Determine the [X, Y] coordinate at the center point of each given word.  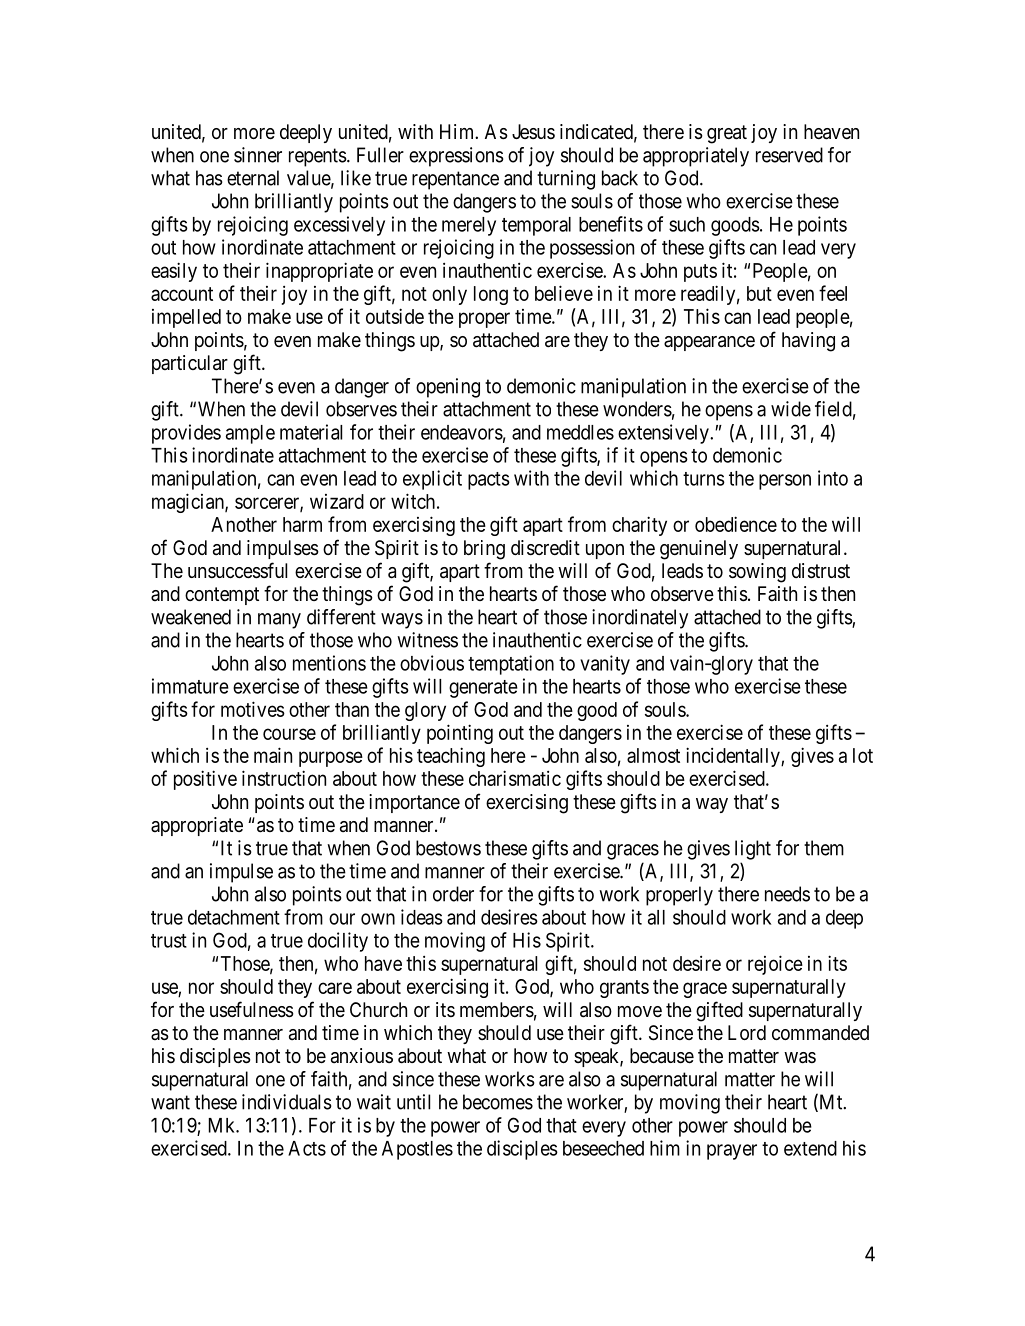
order [453, 894]
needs [787, 894]
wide [791, 409]
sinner [258, 155]
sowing [757, 573]
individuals [287, 1102]
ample [250, 434]
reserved [789, 155]
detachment [234, 917]
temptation [511, 665]
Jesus [533, 131]
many [279, 621]
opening [448, 388]
